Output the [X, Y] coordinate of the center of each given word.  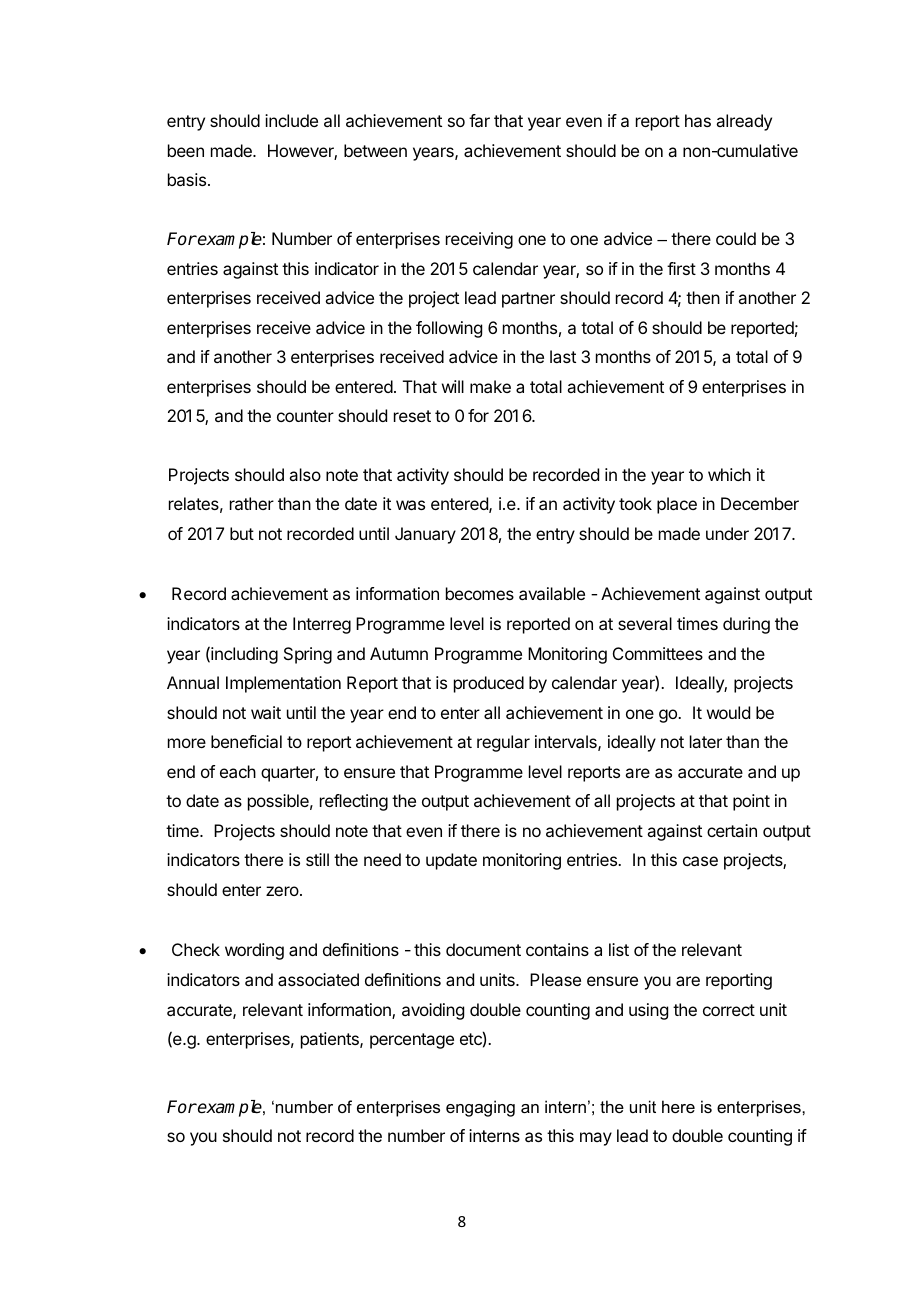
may [596, 1139]
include [291, 120]
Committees [658, 653]
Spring [308, 655]
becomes [480, 593]
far [479, 120]
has [698, 120]
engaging [480, 1108]
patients [331, 1040]
